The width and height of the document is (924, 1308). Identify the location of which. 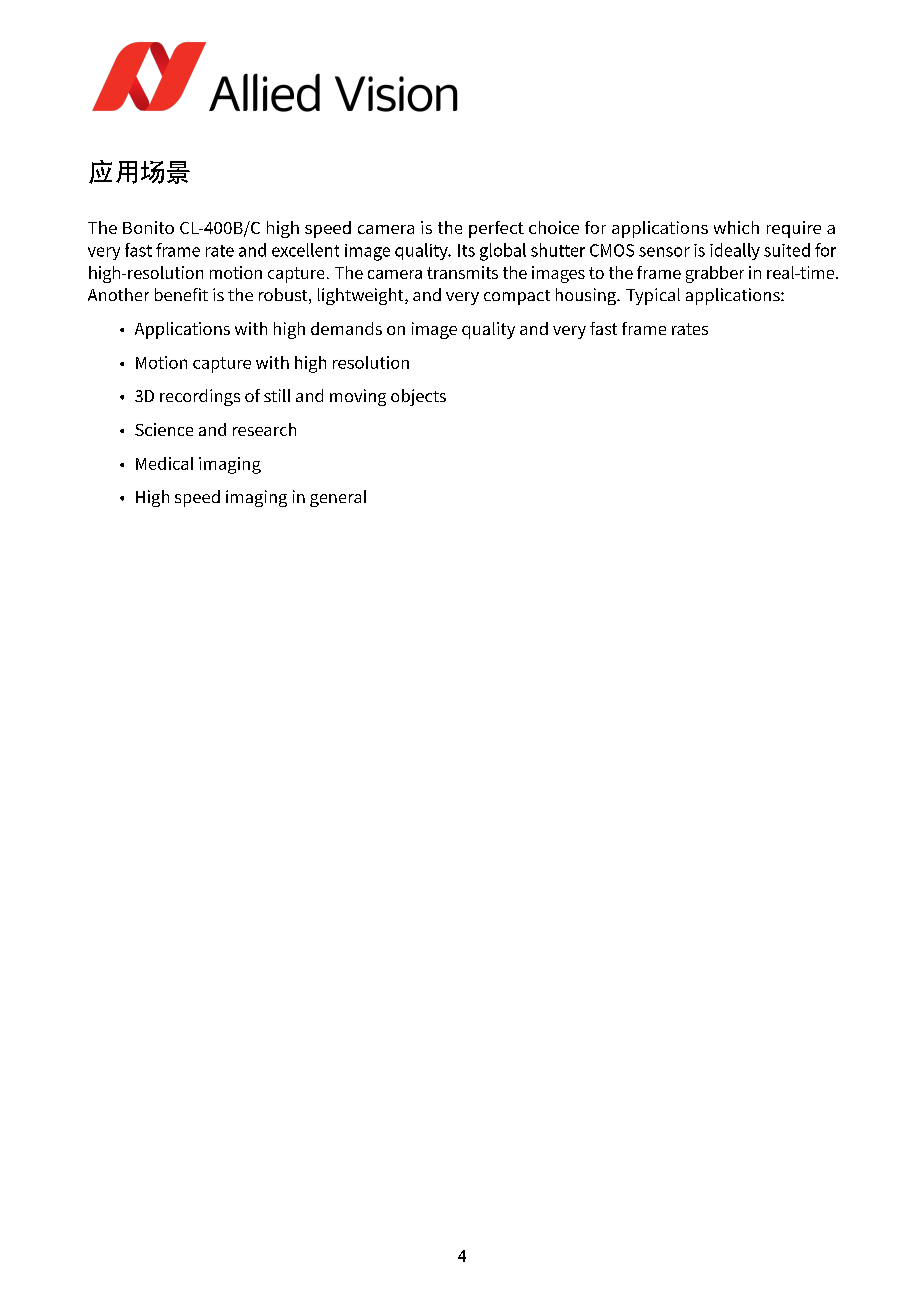
(736, 227).
